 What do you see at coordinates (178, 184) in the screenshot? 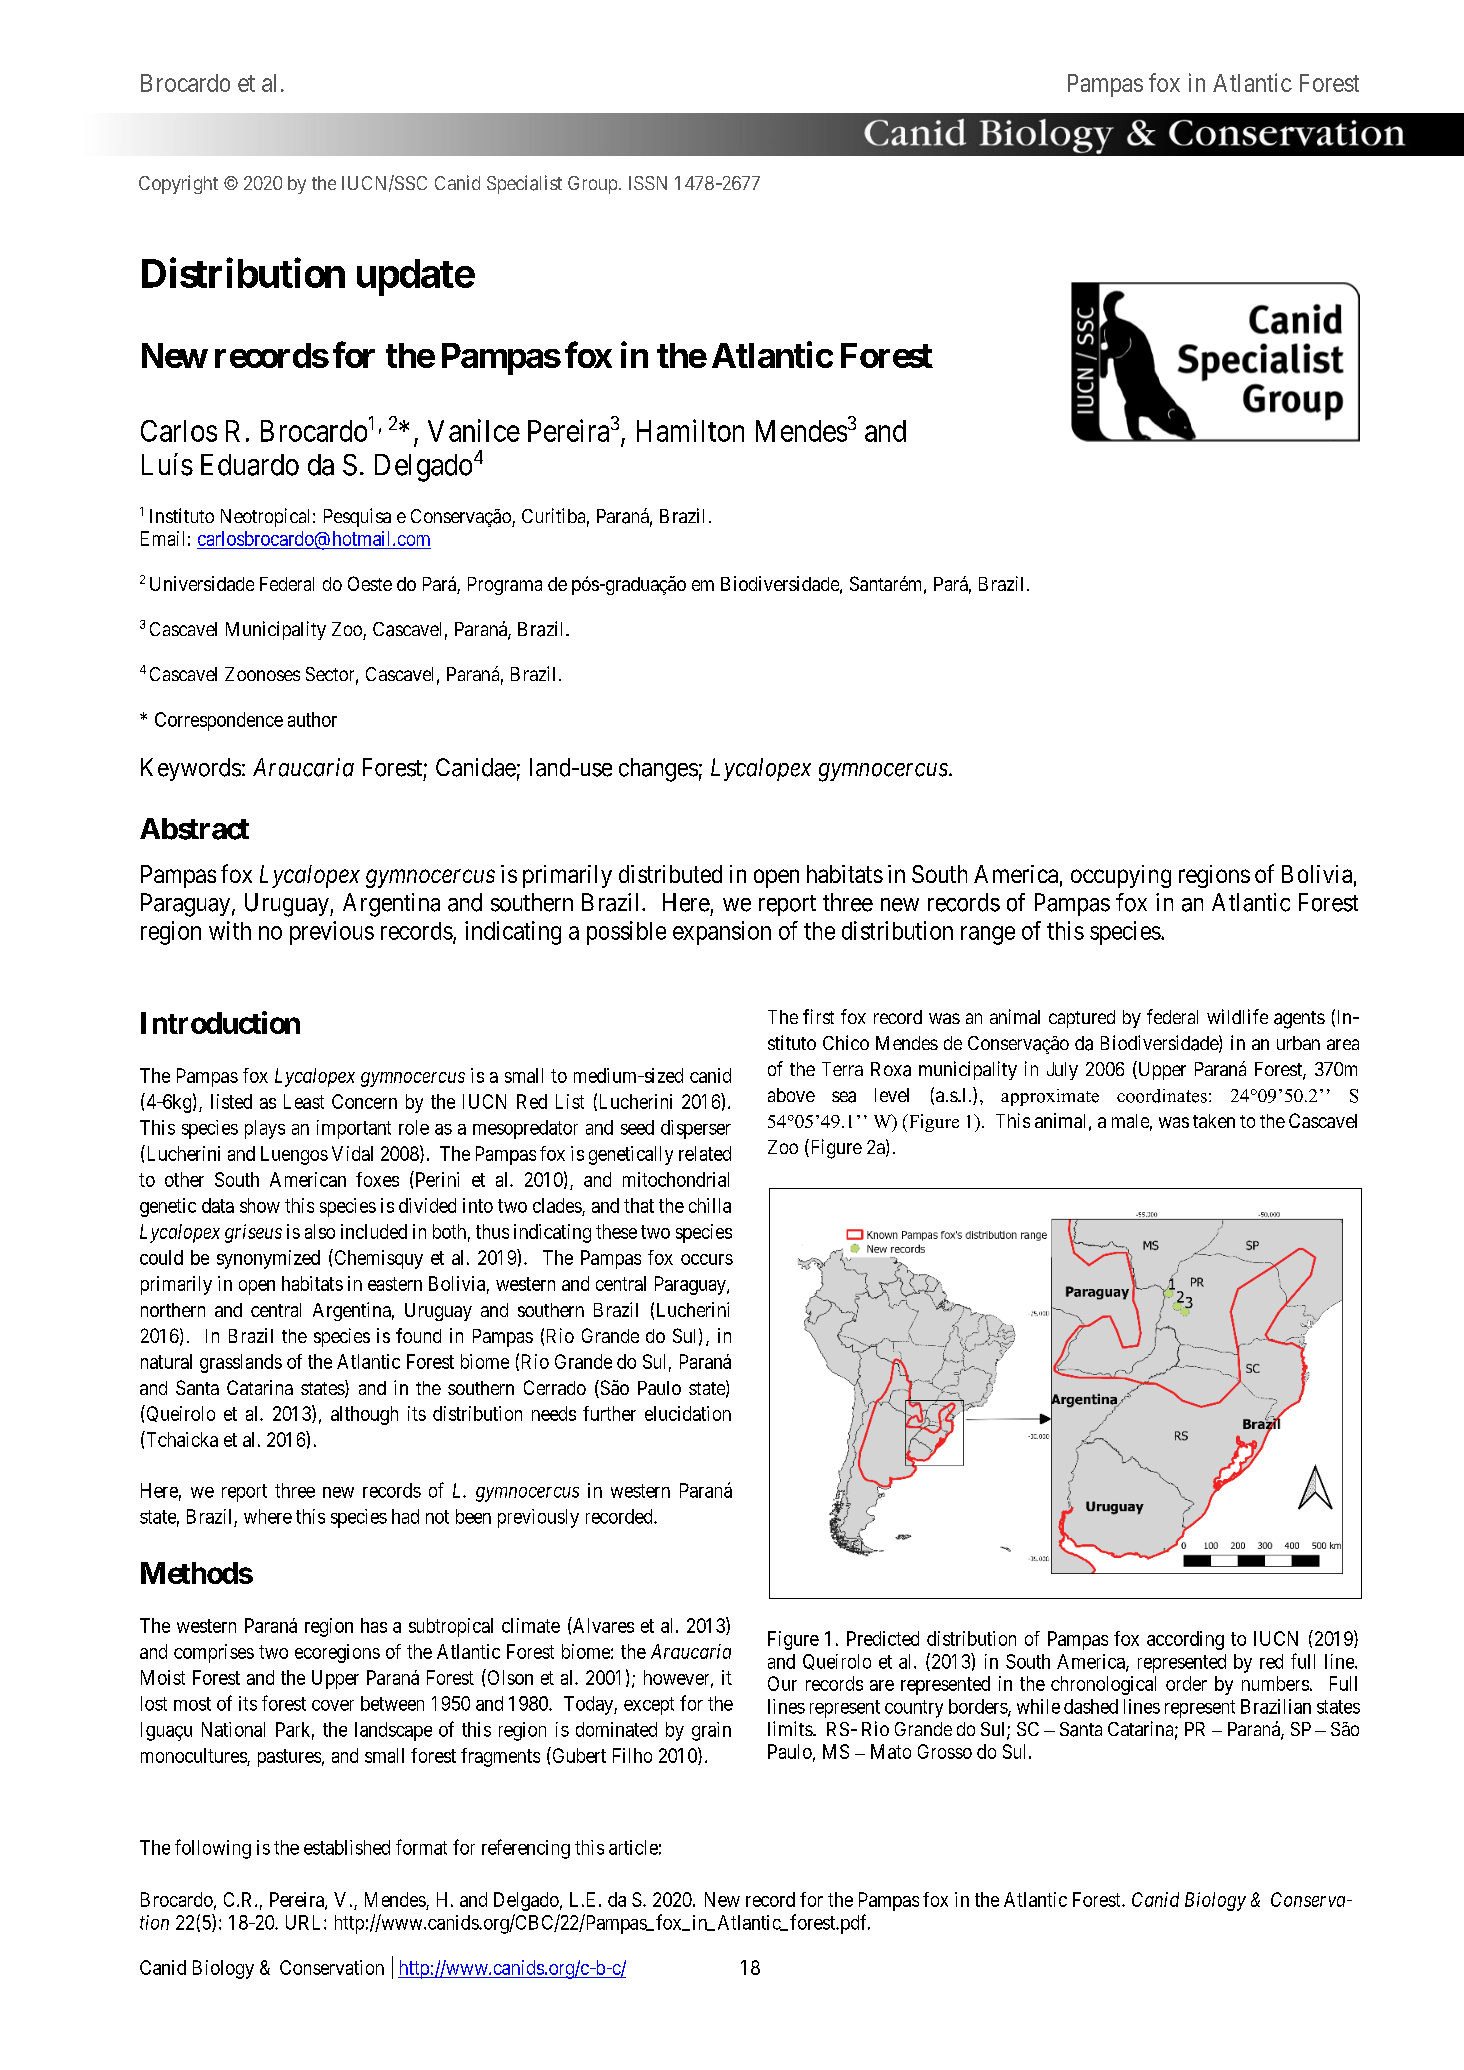
I see `Copyright` at bounding box center [178, 184].
